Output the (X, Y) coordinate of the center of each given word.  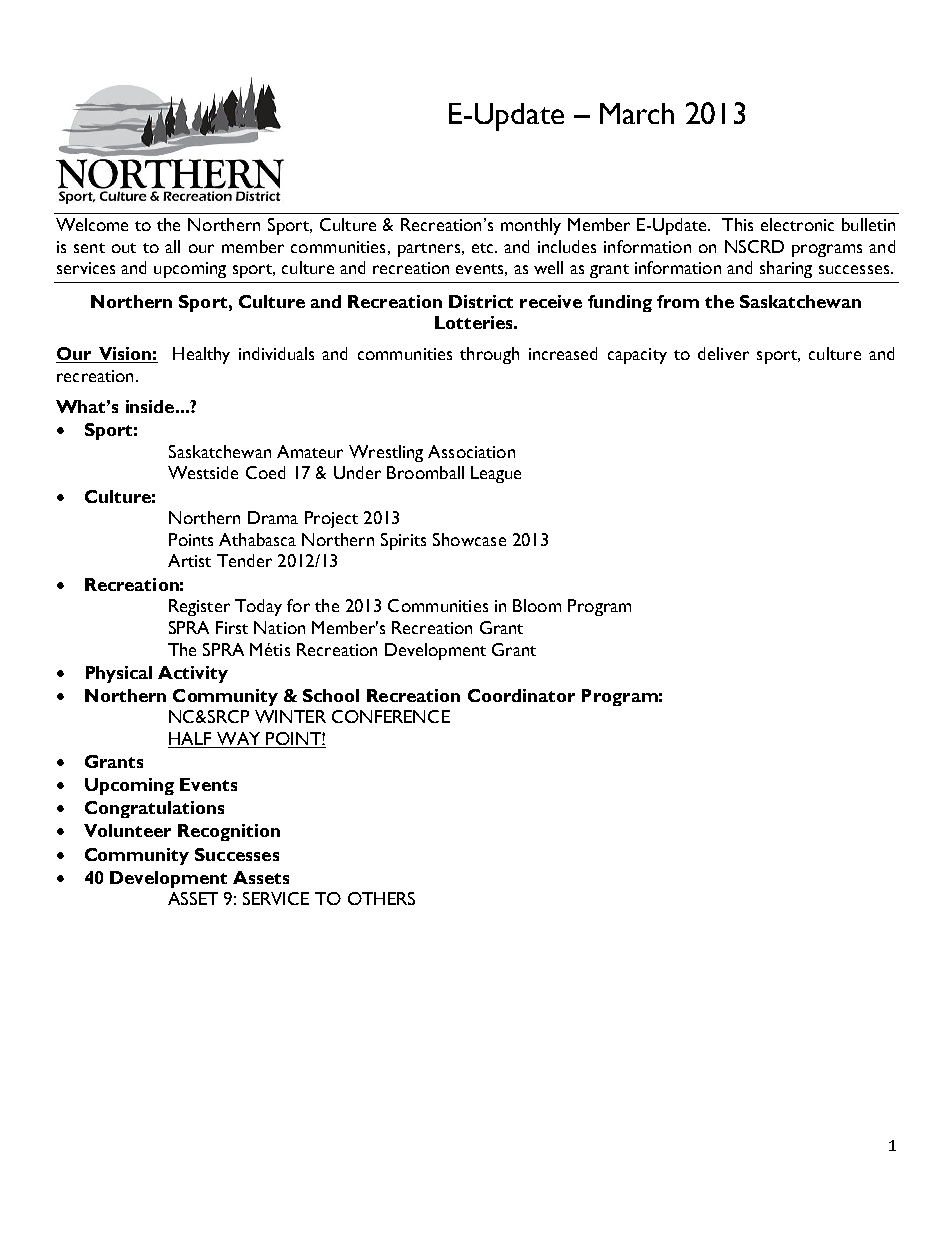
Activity (193, 674)
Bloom (537, 605)
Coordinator (521, 695)
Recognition (229, 832)
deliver (723, 353)
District (481, 301)
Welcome (92, 224)
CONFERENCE (391, 716)
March (637, 113)
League (496, 474)
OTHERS (381, 898)
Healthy (201, 355)
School (331, 695)
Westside (203, 472)
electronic (797, 224)
